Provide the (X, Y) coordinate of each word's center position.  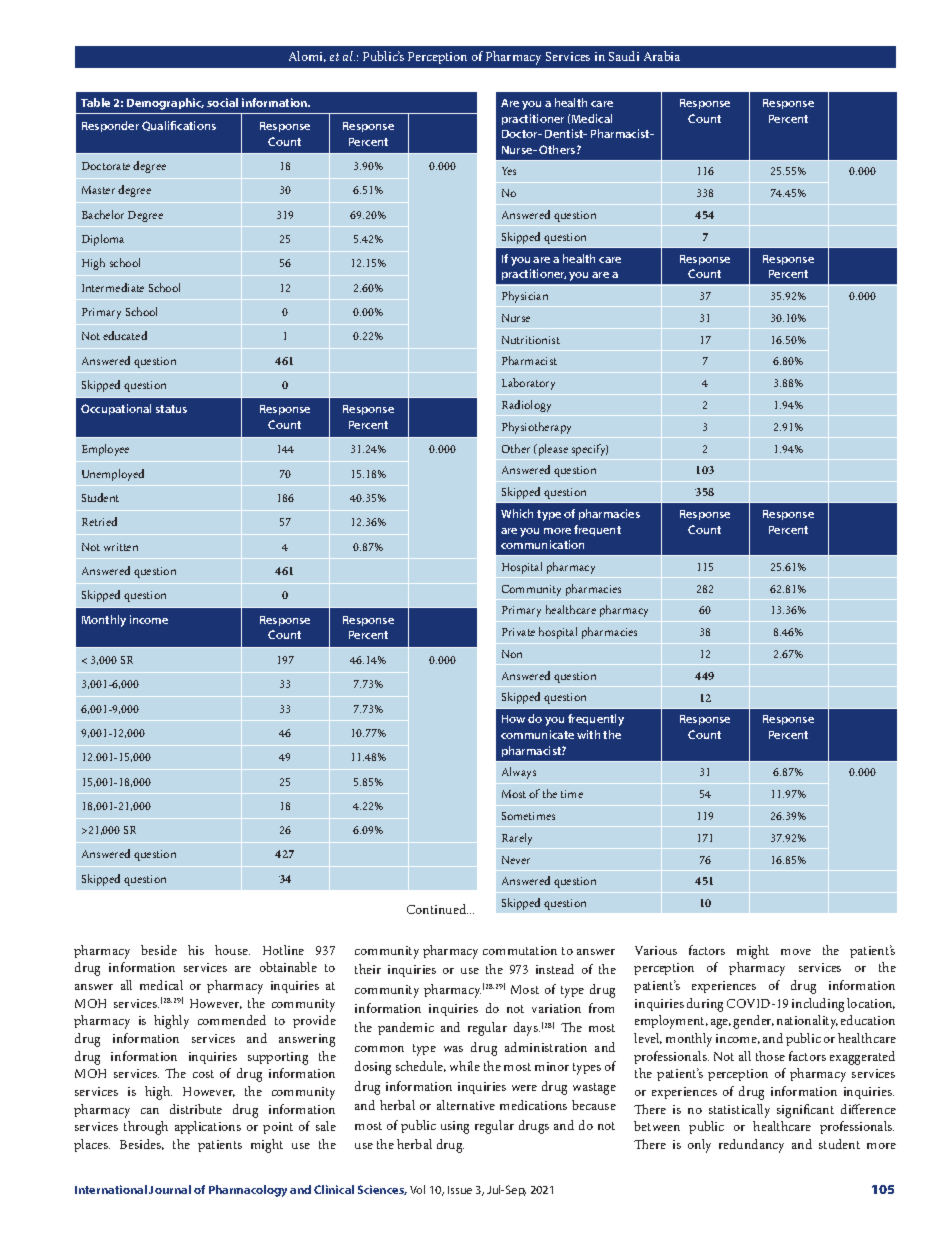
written (121, 547)
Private (518, 632)
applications (208, 1127)
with (588, 734)
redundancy (751, 1146)
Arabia (662, 56)
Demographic (165, 104)
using (455, 1127)
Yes (509, 171)
